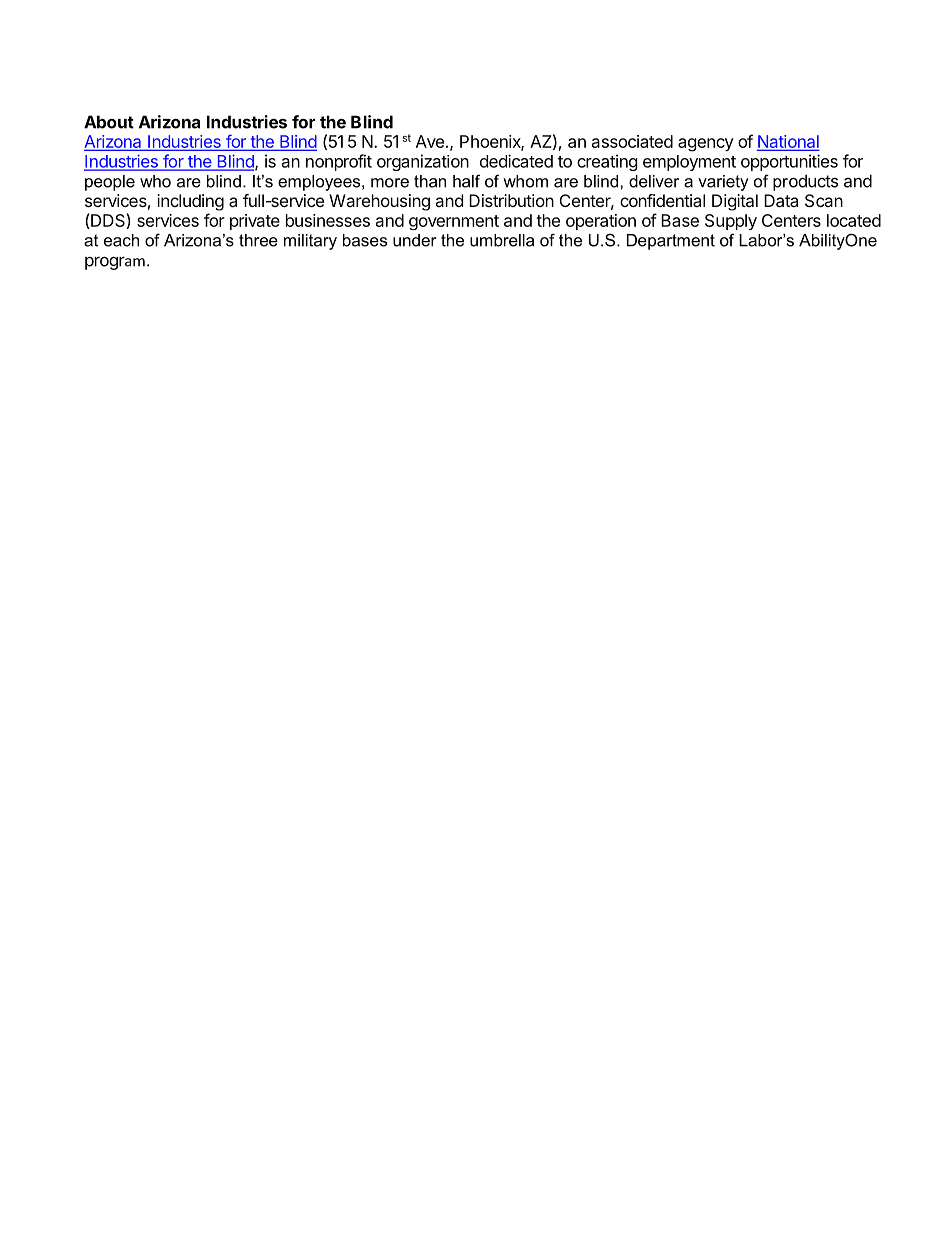 The width and height of the document is (952, 1233). Describe the element at coordinates (781, 200) in the document. I see `Data` at that location.
